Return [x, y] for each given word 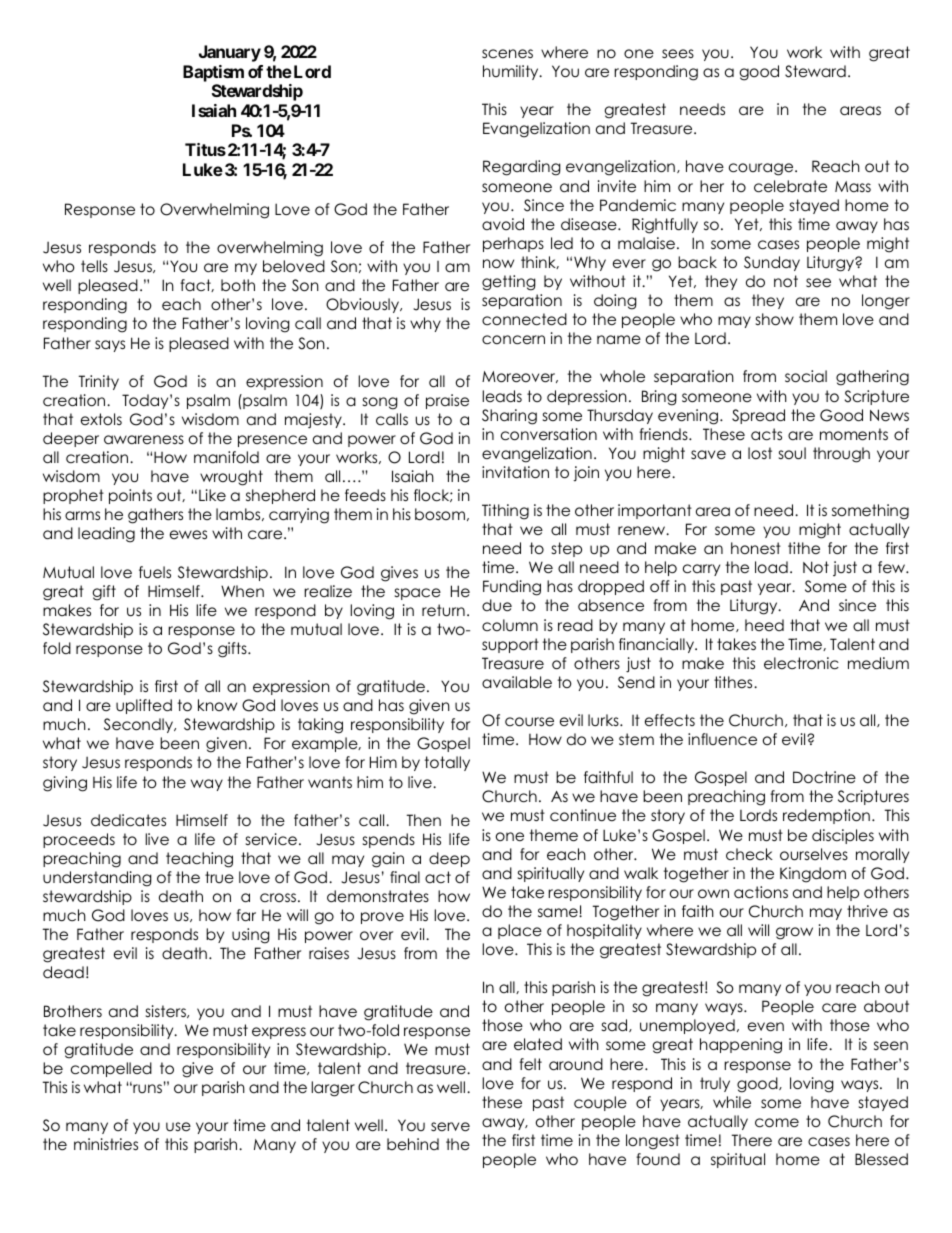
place [520, 931]
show [775, 319]
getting [509, 283]
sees [678, 53]
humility [512, 72]
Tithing [505, 512]
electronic [801, 663]
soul [792, 453]
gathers [155, 516]
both [238, 285]
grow [794, 933]
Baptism [213, 73]
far [246, 915]
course [529, 722]
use [178, 1126]
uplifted [144, 706]
